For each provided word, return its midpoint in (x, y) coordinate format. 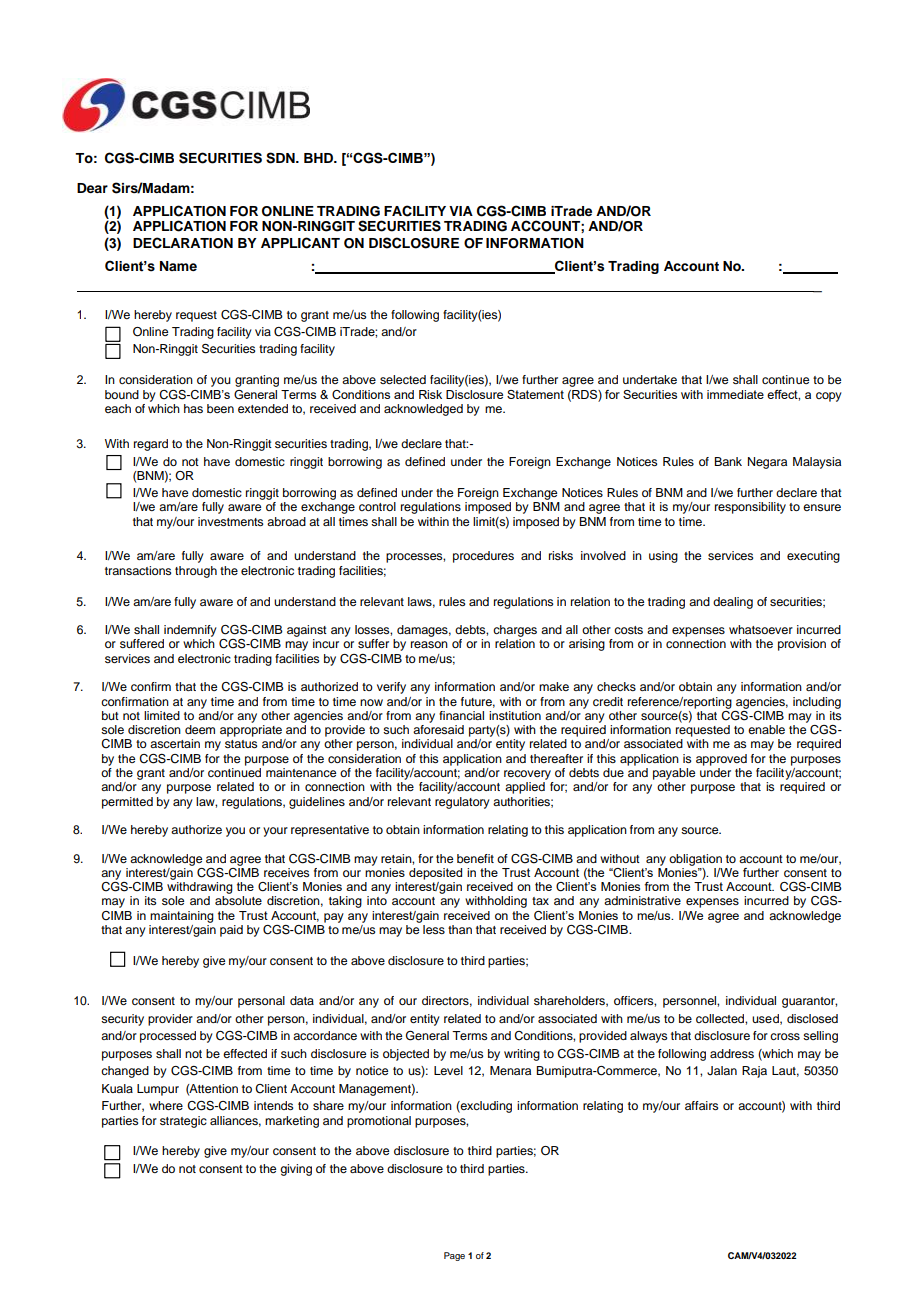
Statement (535, 394)
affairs (701, 1105)
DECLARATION (183, 243)
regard (151, 445)
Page (454, 1256)
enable (766, 729)
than (460, 929)
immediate (735, 394)
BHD (320, 158)
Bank (728, 461)
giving (296, 1170)
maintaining (182, 917)
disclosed (812, 1018)
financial (461, 715)
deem (200, 729)
